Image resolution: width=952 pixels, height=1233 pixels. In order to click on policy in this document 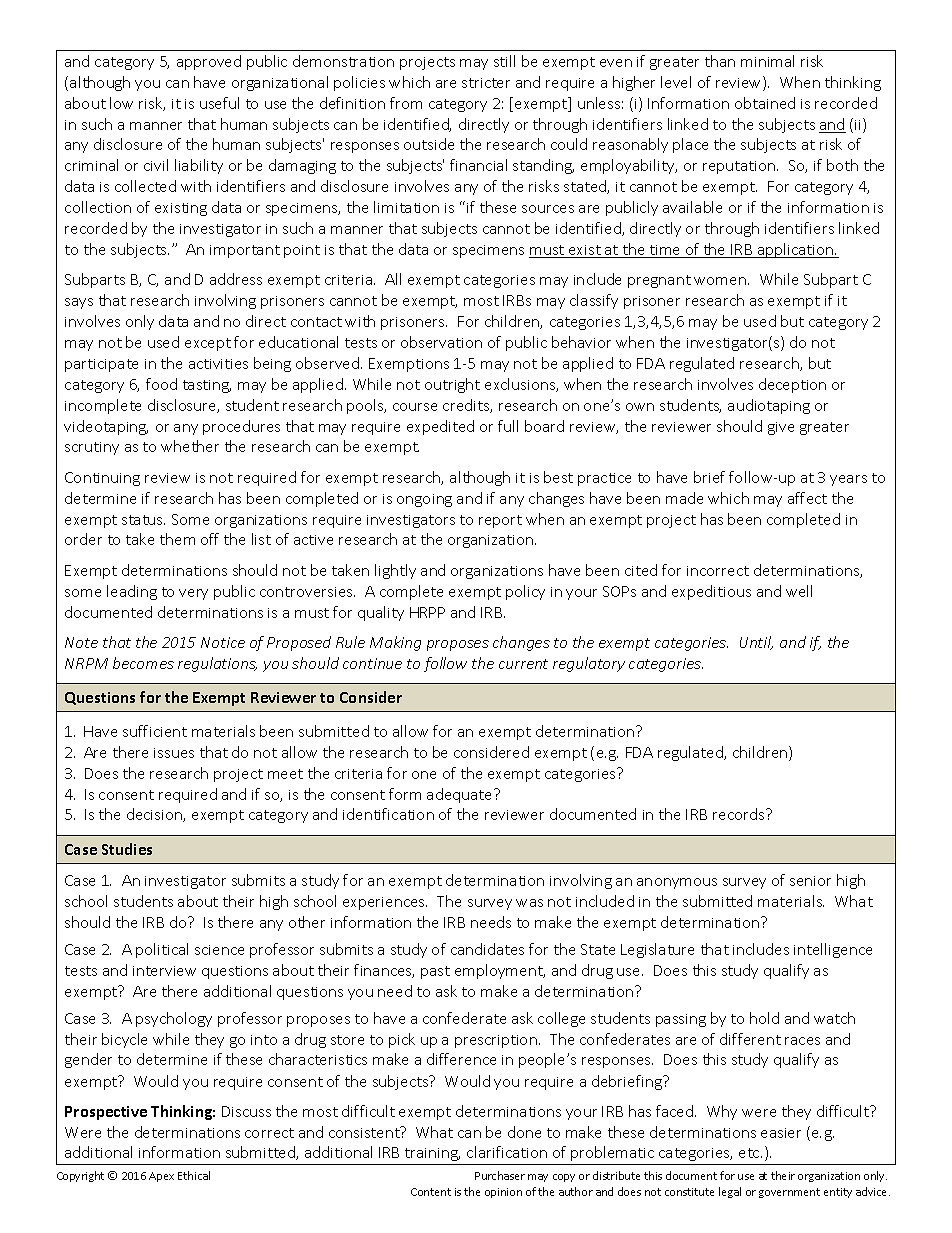, I will do `click(525, 592)`.
